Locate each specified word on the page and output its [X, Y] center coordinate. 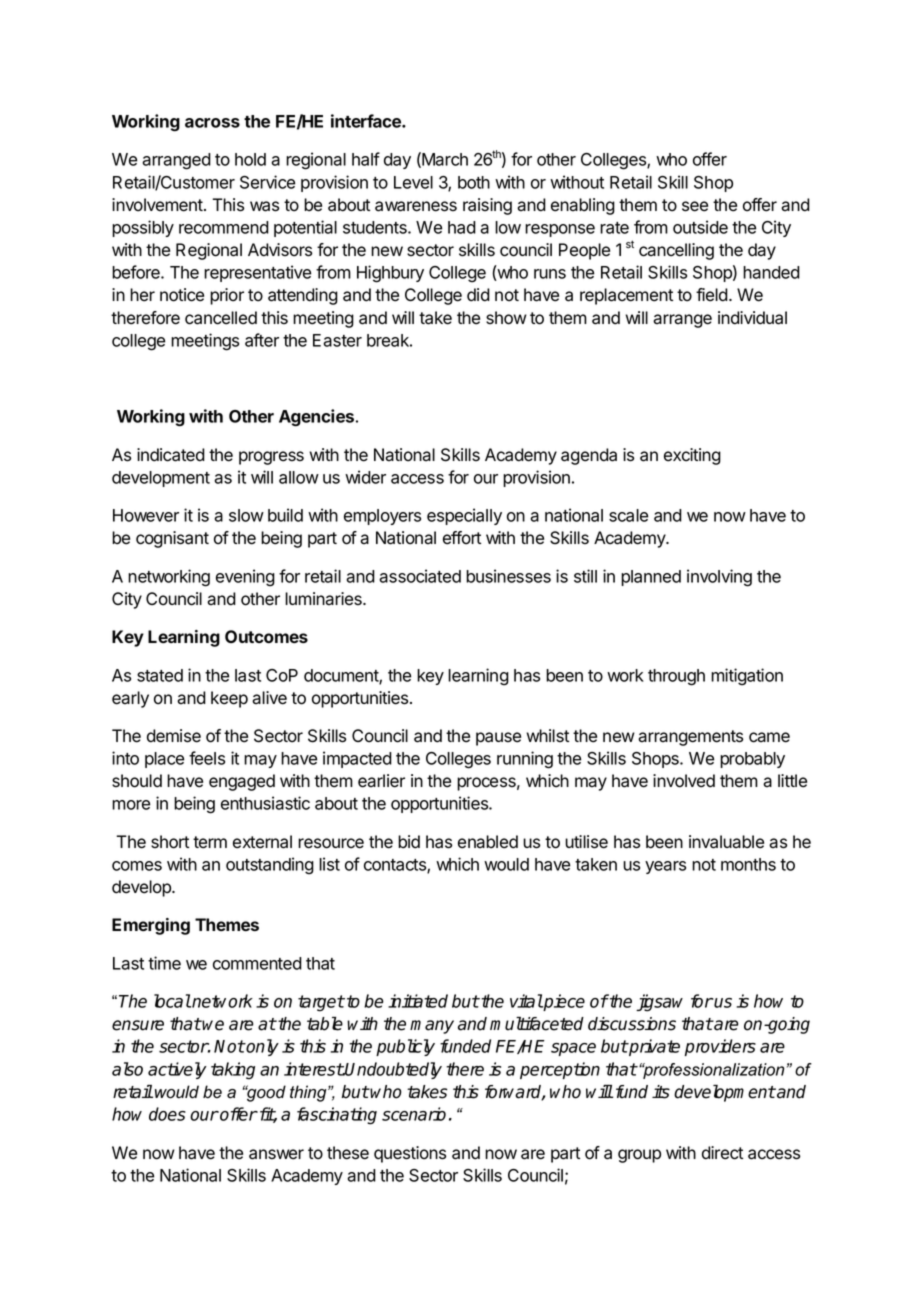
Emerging [151, 926]
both [474, 182]
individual [752, 318]
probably [752, 760]
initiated [418, 1001]
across [212, 123]
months [748, 864]
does [167, 1114]
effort [462, 538]
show [506, 318]
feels [207, 758]
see [695, 206]
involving [719, 578]
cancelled [221, 318]
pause [498, 739]
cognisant [172, 539]
